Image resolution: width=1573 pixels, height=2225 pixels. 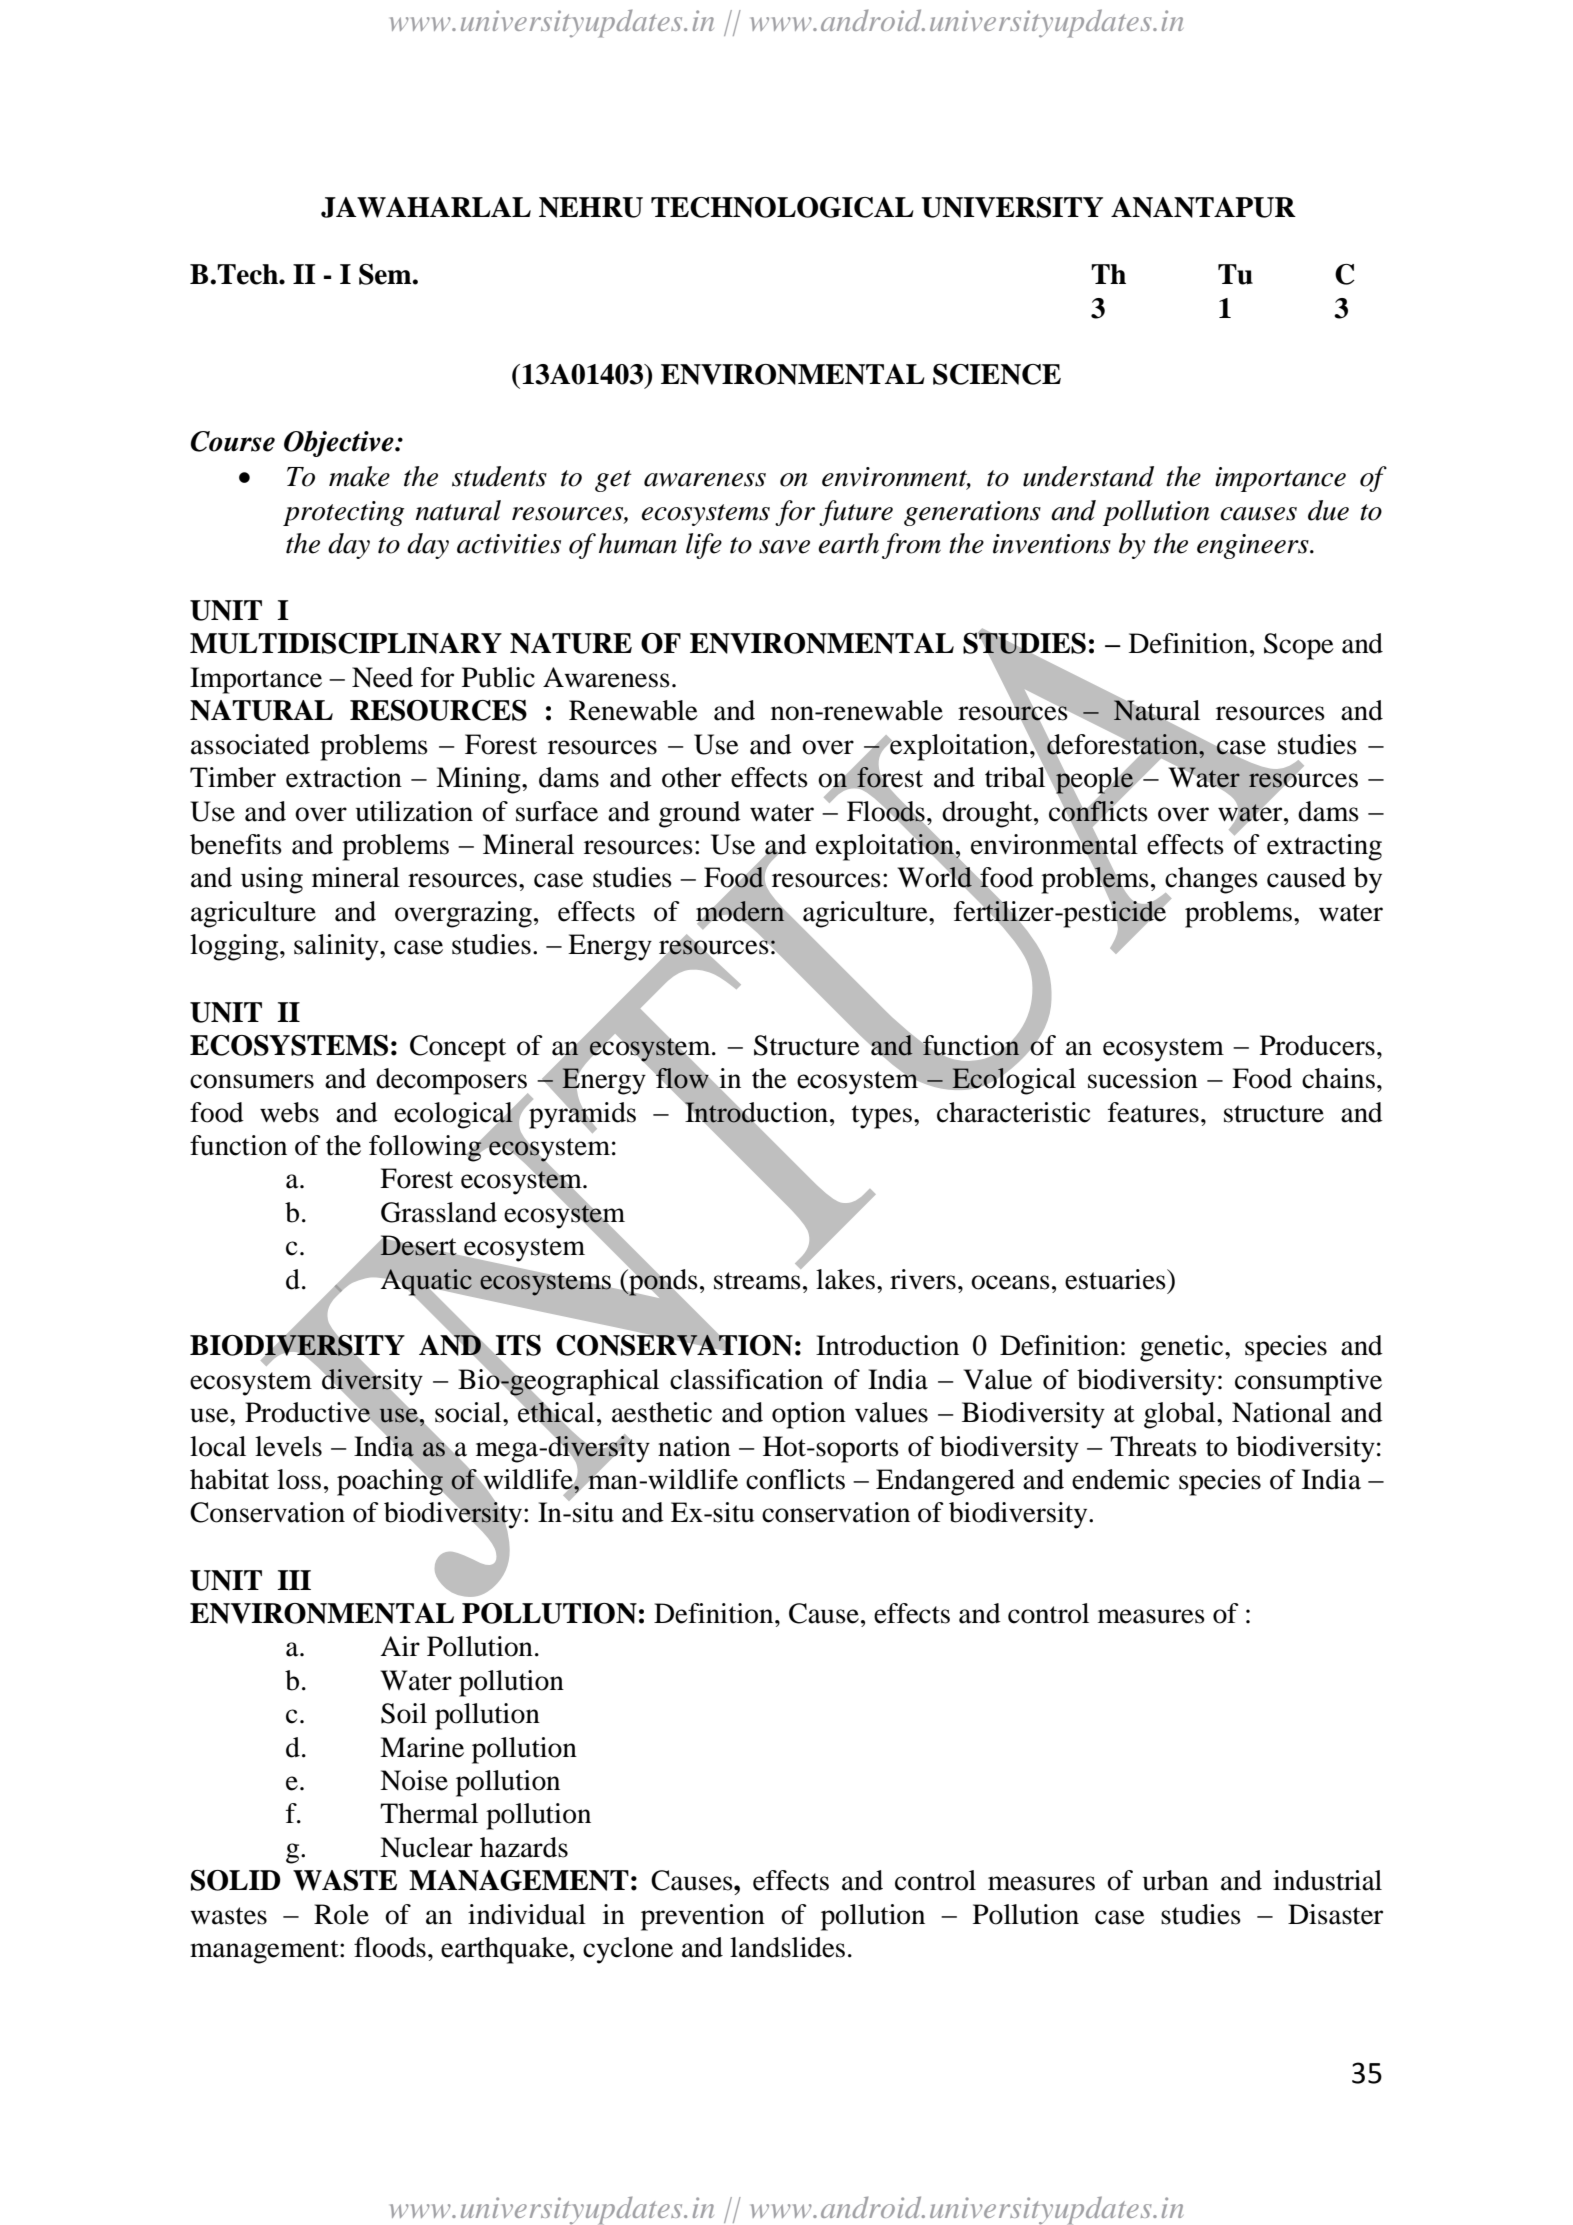 I want to click on webs, so click(x=289, y=1112).
